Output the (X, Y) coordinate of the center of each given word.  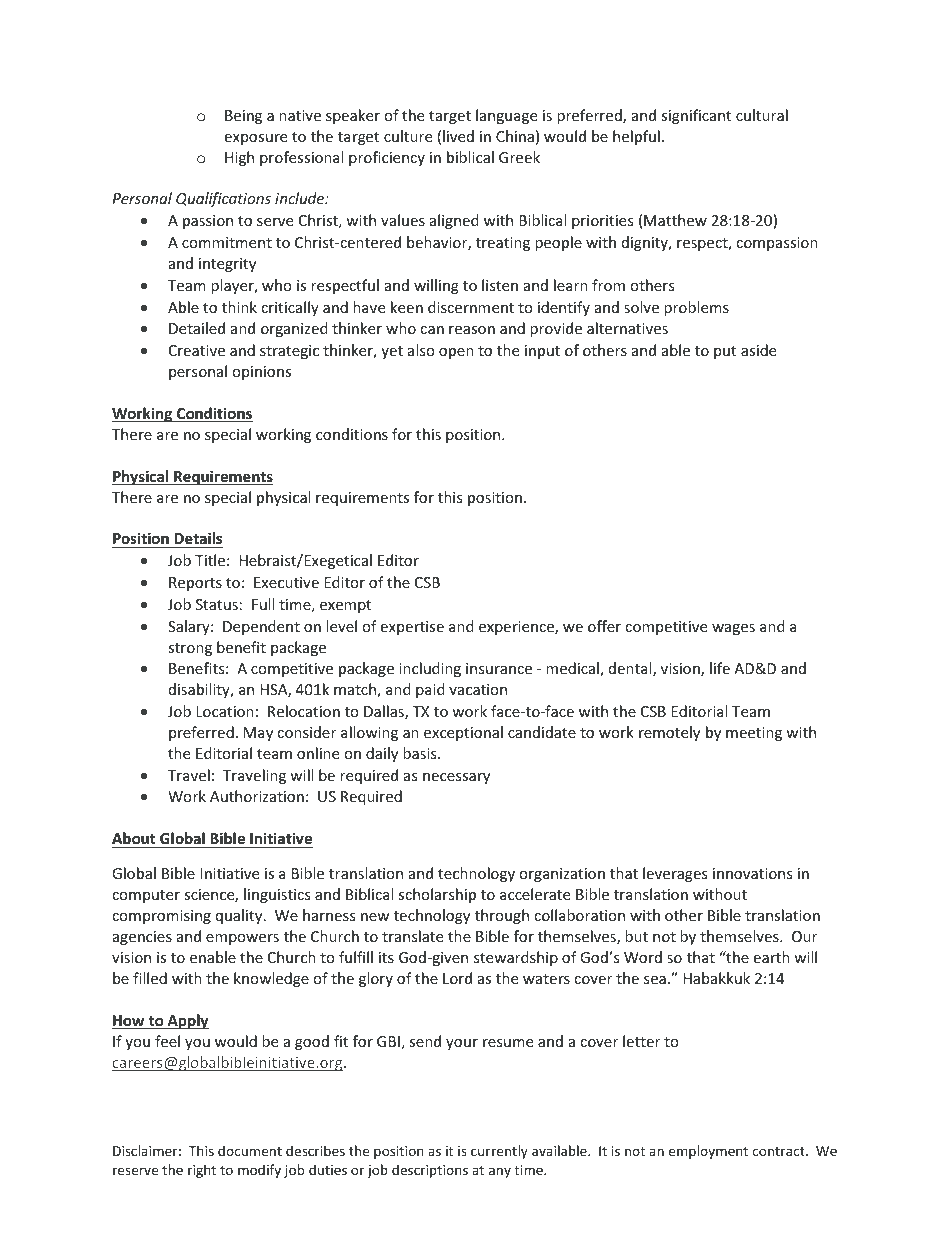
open (456, 353)
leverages (675, 874)
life (720, 668)
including (430, 669)
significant (696, 116)
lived (458, 136)
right (202, 1171)
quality (240, 916)
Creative (197, 350)
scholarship (437, 895)
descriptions (430, 1171)
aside (758, 350)
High (239, 158)
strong (190, 649)
